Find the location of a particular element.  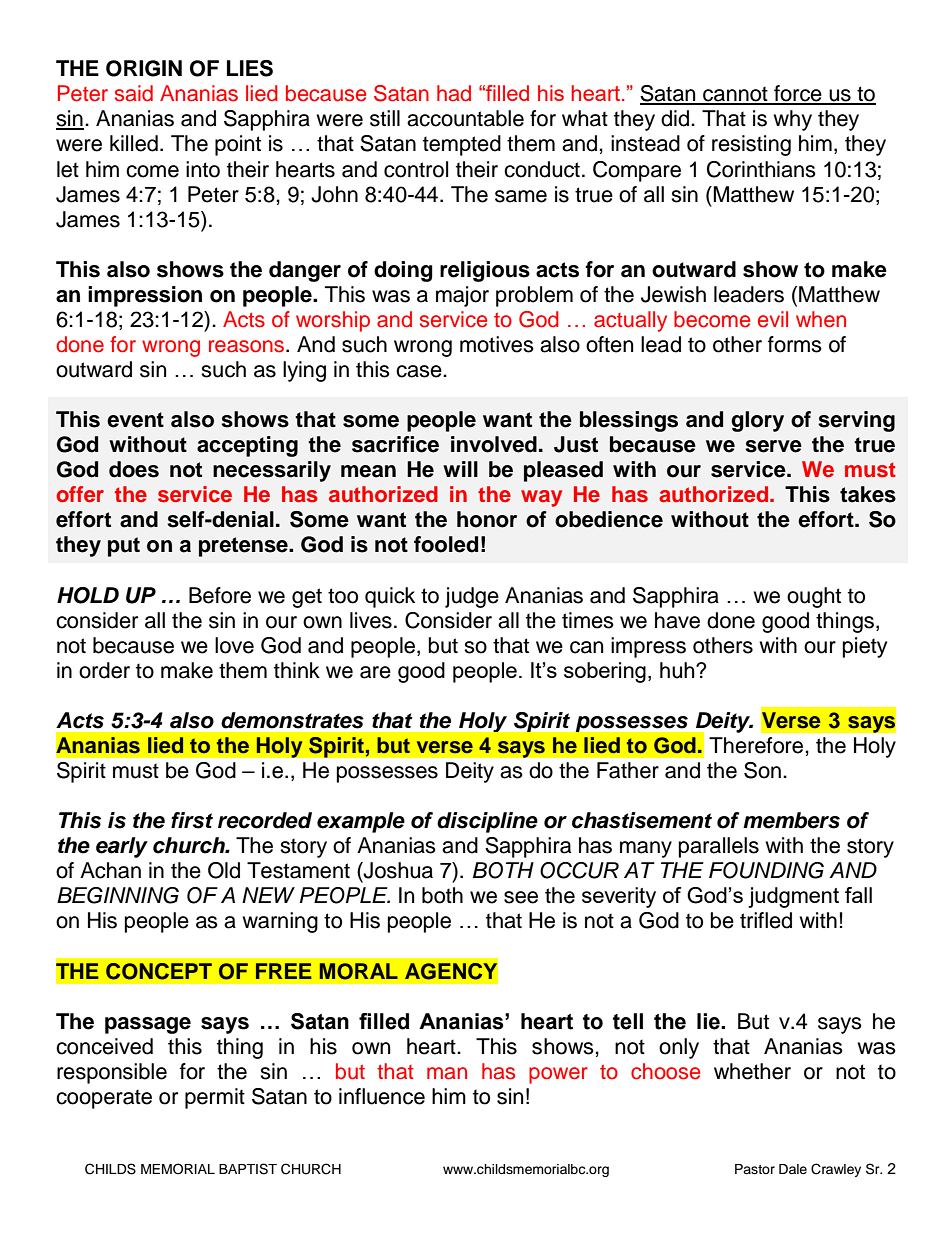

serve is located at coordinates (773, 446).
